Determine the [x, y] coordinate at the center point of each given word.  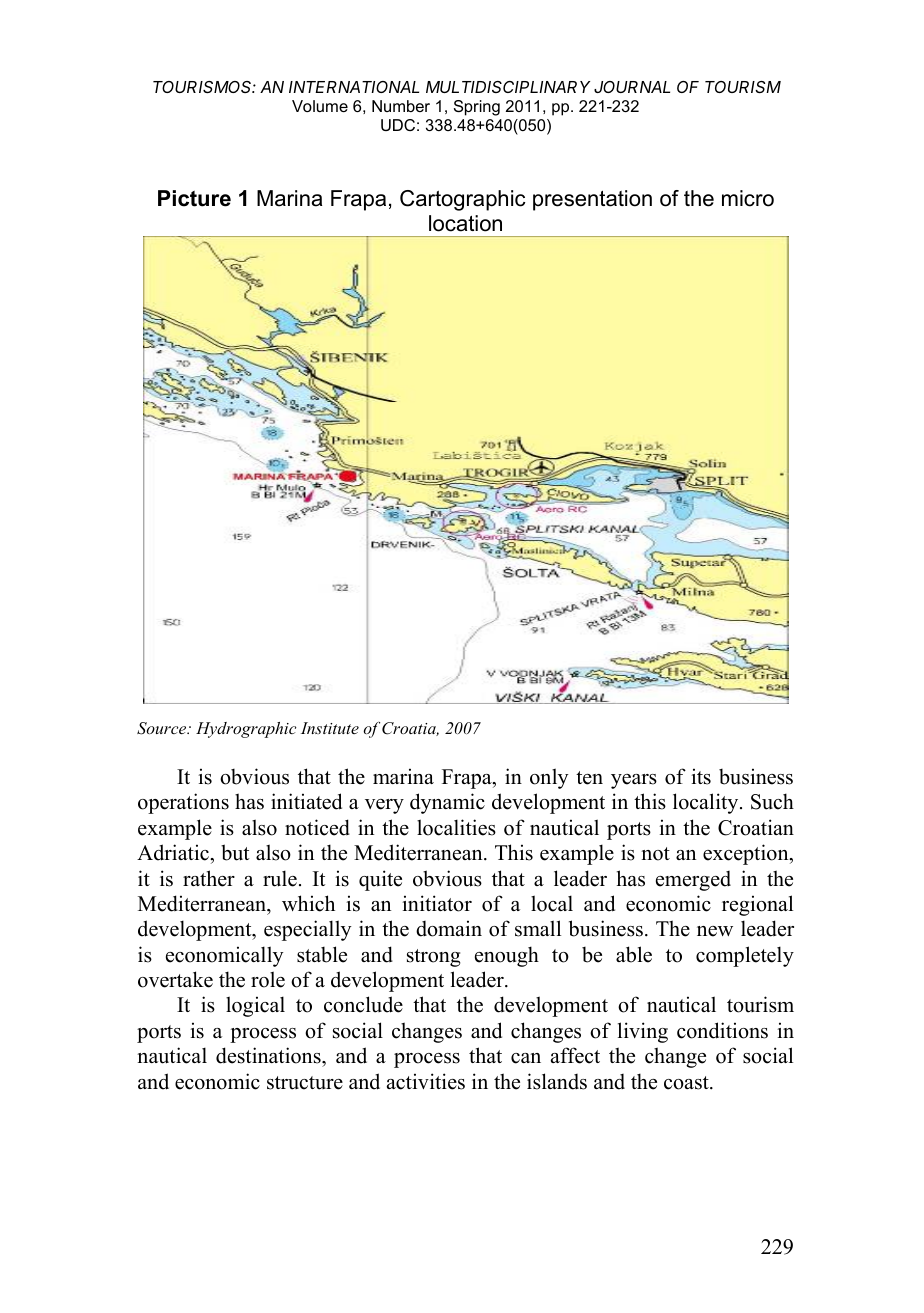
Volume [320, 106]
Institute [330, 728]
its [701, 776]
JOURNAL [632, 87]
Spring [477, 108]
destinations [269, 1055]
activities [426, 1081]
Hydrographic [246, 730]
